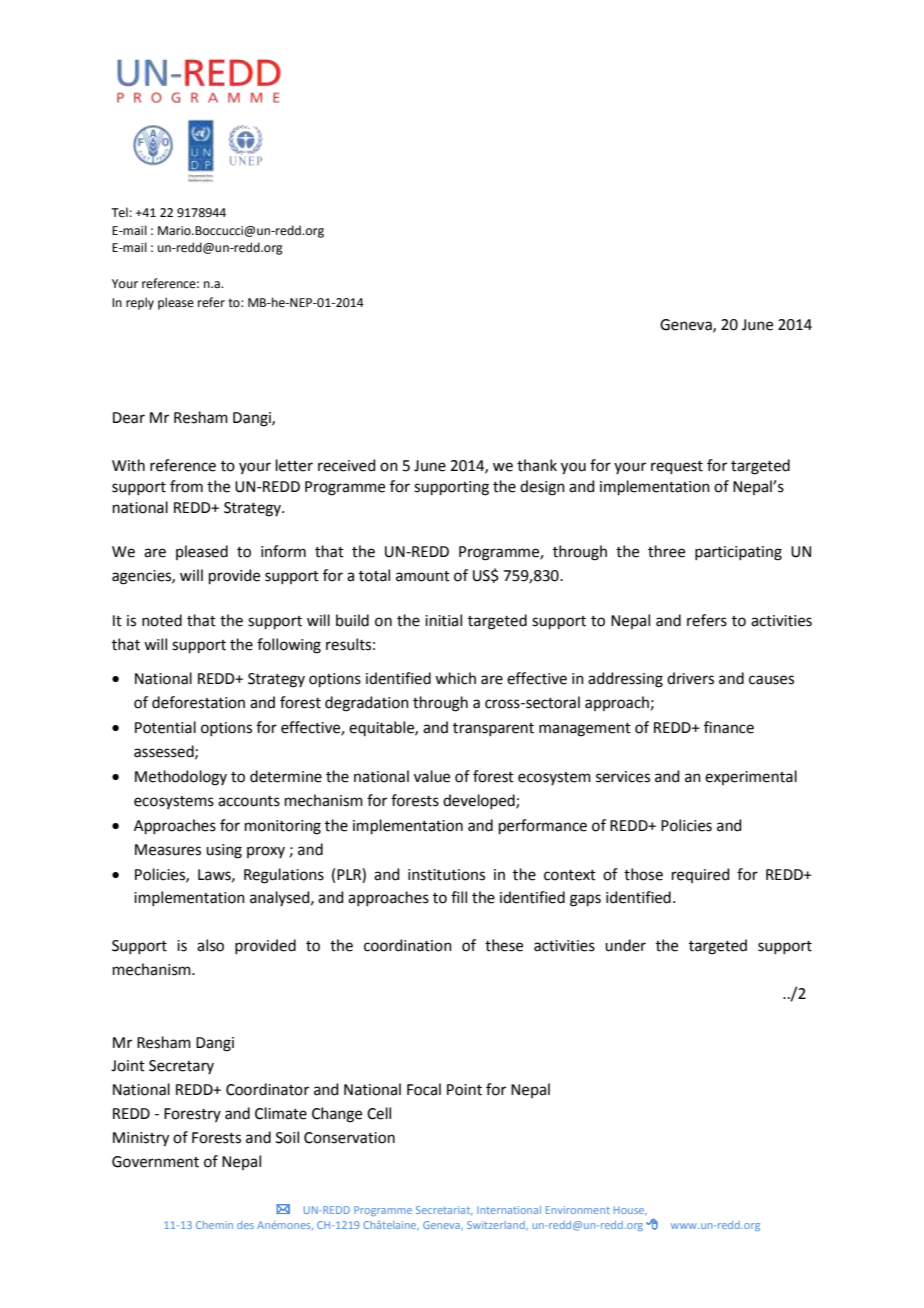  Describe the element at coordinates (443, 620) in the screenshot. I see `initial` at that location.
